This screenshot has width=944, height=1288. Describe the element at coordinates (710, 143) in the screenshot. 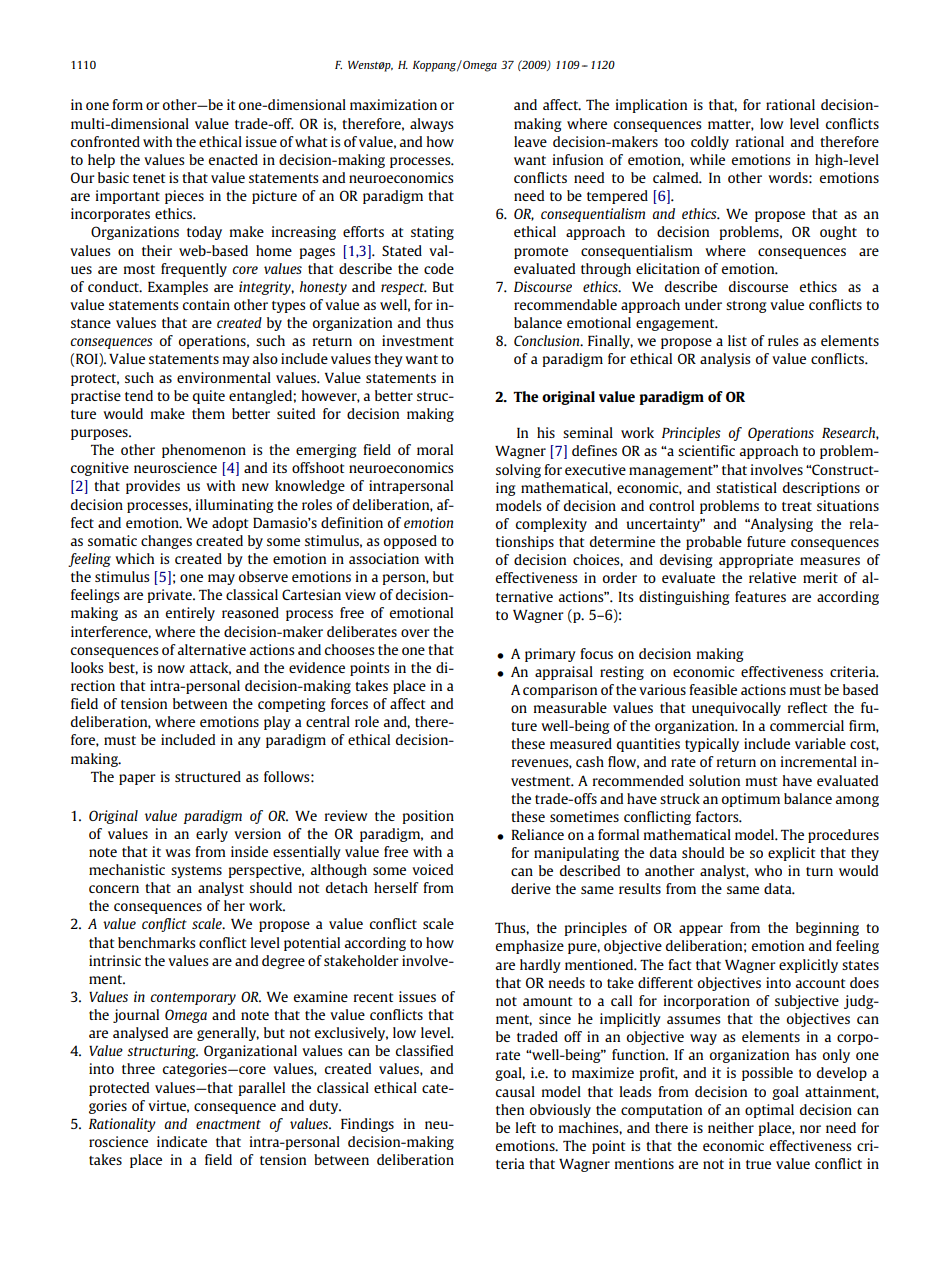

I see `coldly` at that location.
